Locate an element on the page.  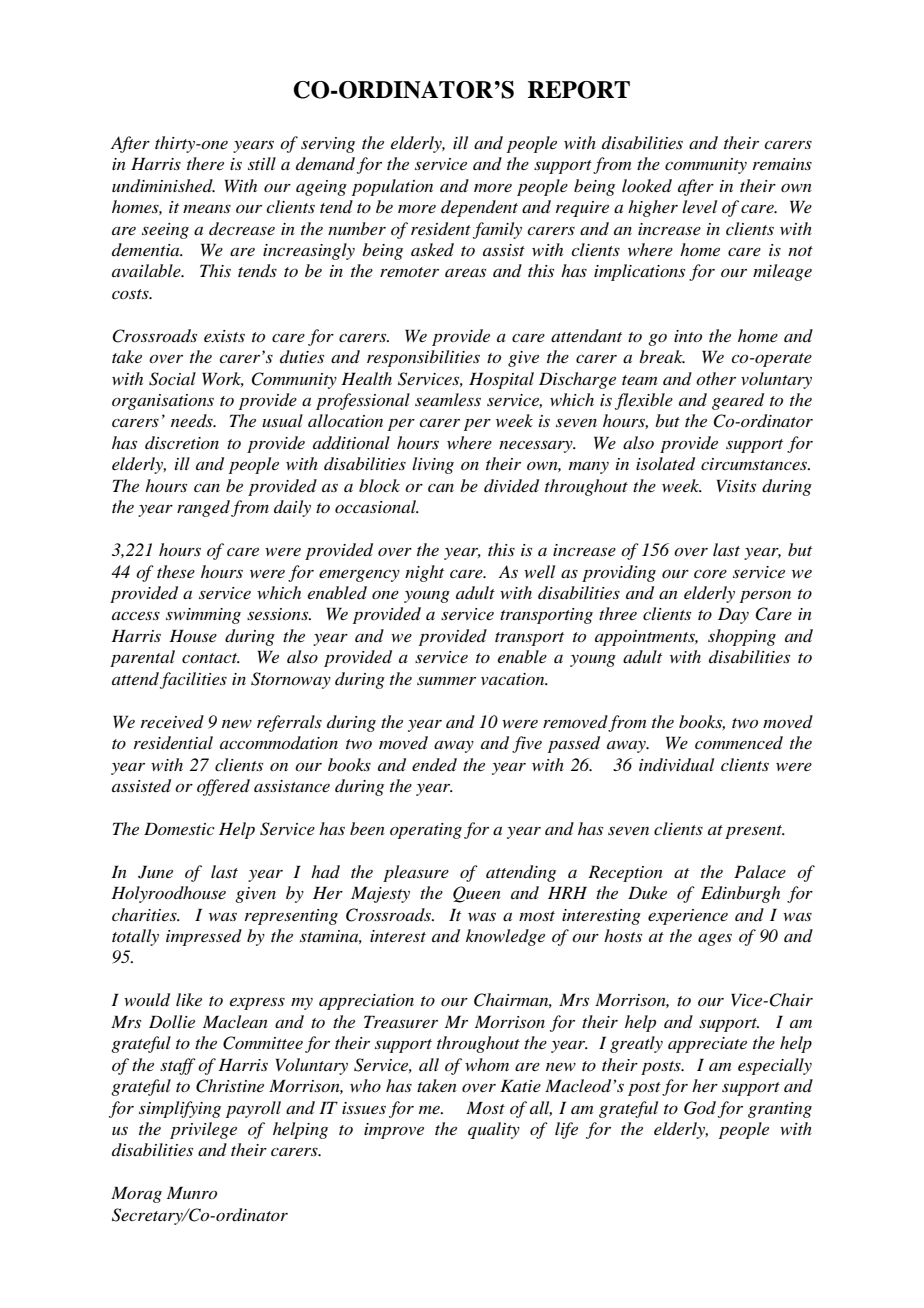
there is located at coordinates (205, 163).
